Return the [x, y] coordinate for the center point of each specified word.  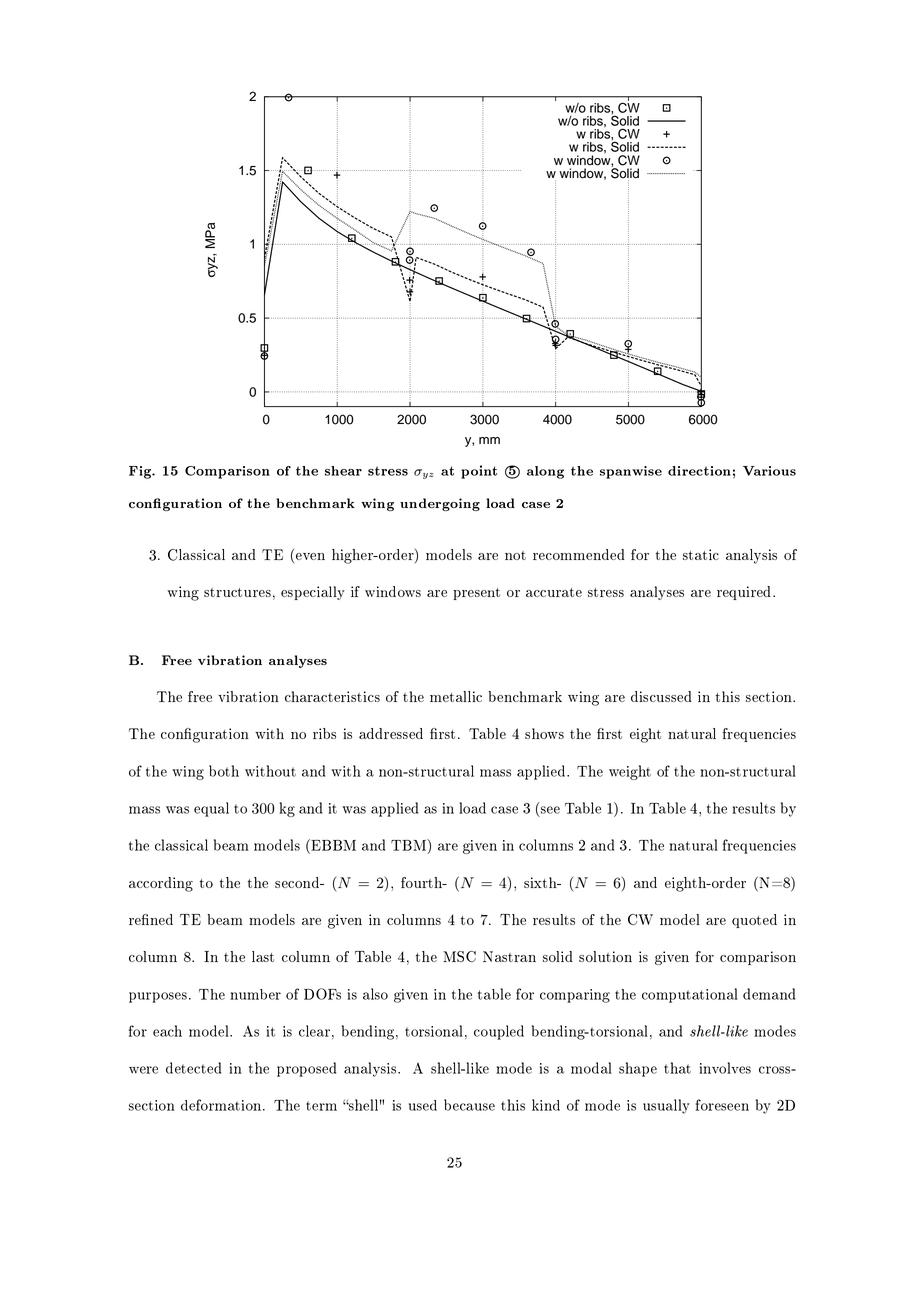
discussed [661, 696]
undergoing [440, 504]
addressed [391, 733]
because [469, 1105]
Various [769, 471]
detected [193, 1068]
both [224, 771]
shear [343, 471]
